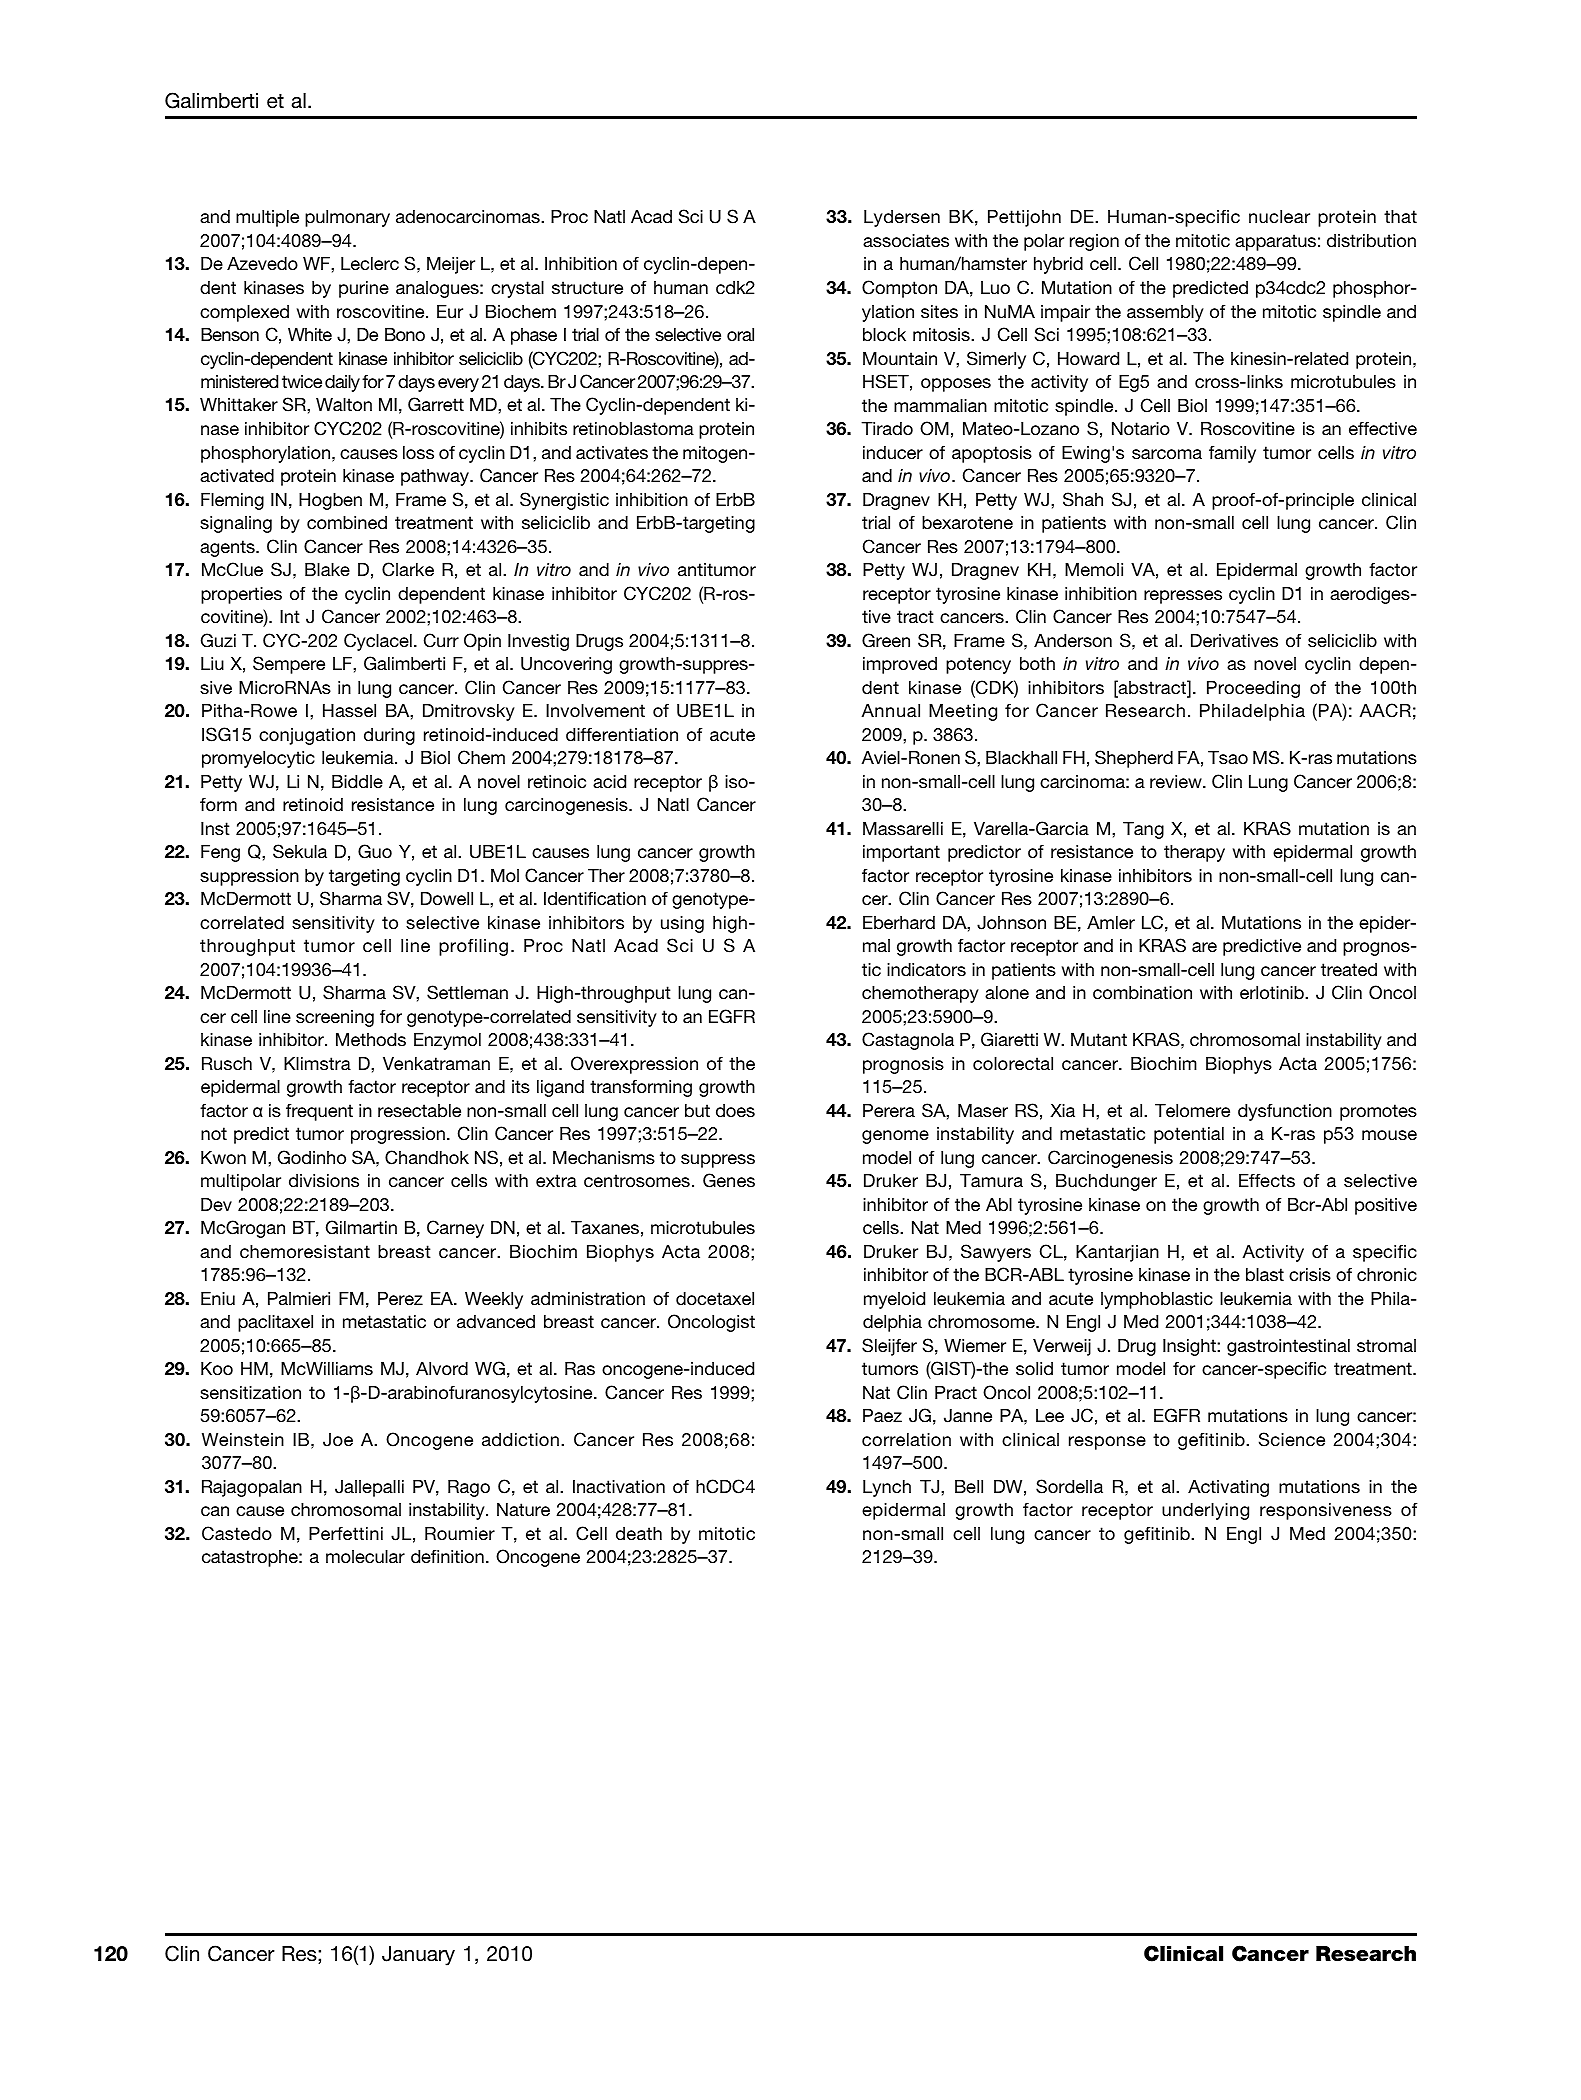 Image resolution: width=1581 pixels, height=2100 pixels. Describe the element at coordinates (886, 640) in the screenshot. I see `Green` at that location.
